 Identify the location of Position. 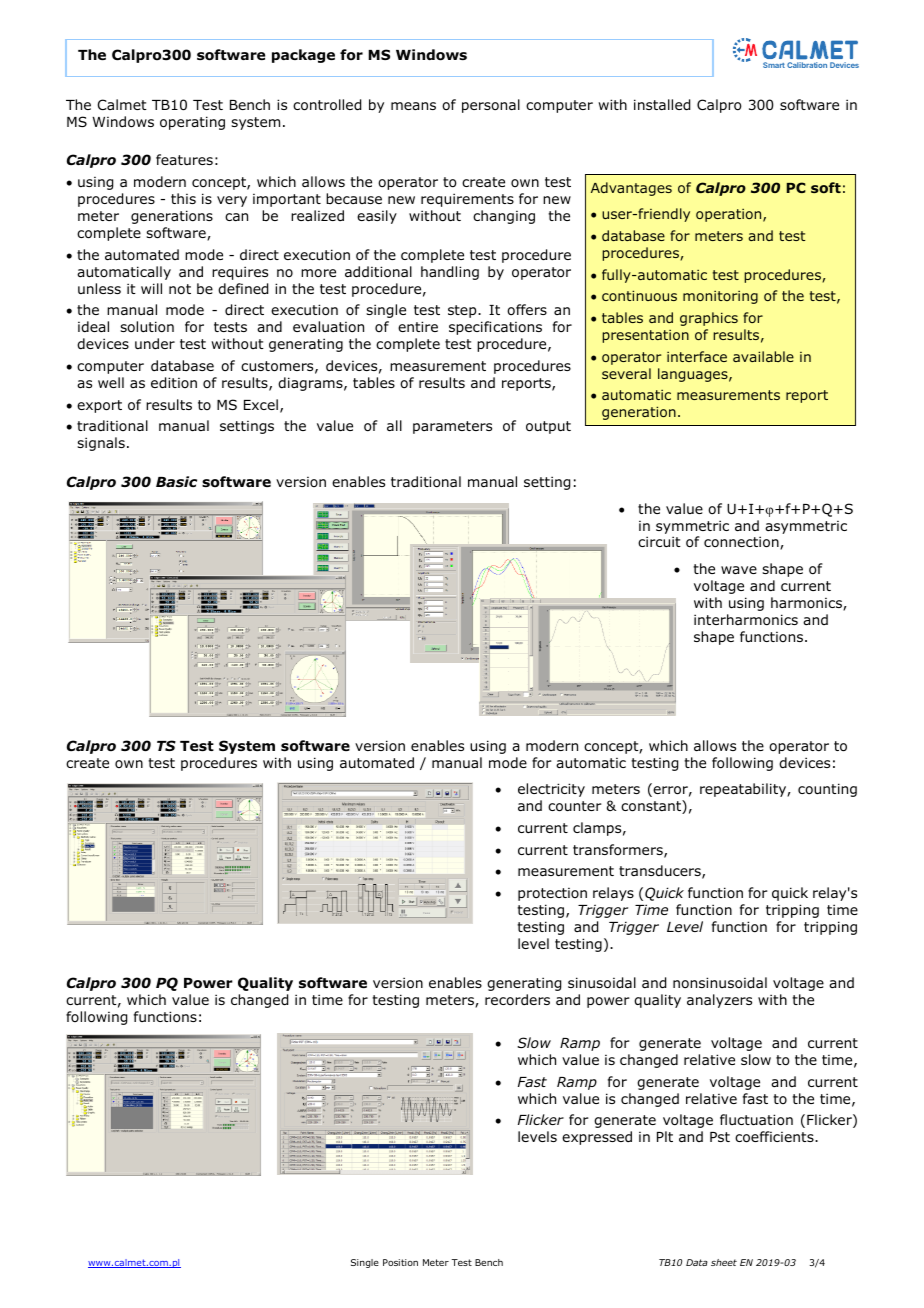
(400, 1262).
